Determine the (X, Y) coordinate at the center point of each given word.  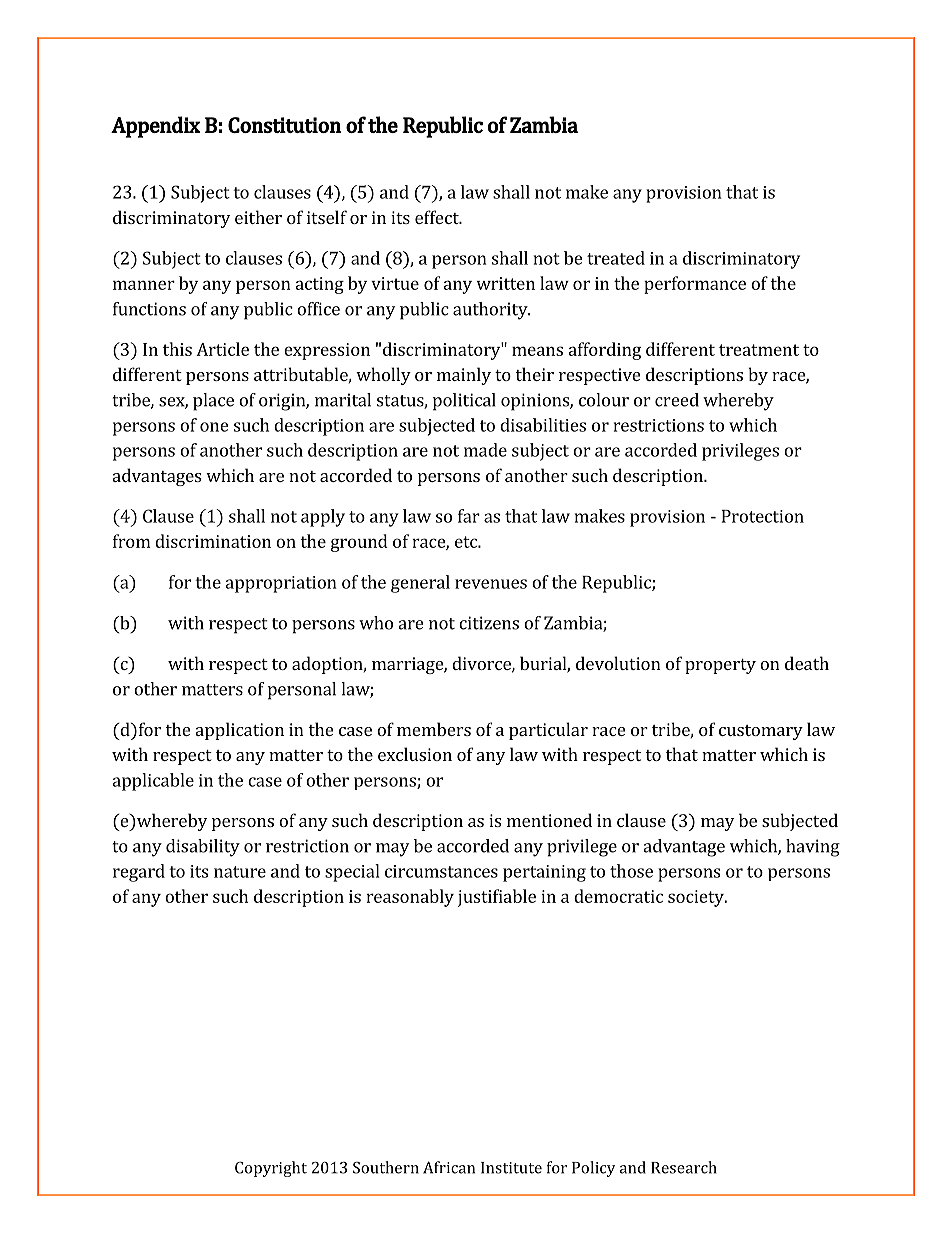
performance (695, 285)
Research (684, 1167)
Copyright (271, 1169)
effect (438, 217)
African (449, 1167)
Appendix (155, 127)
